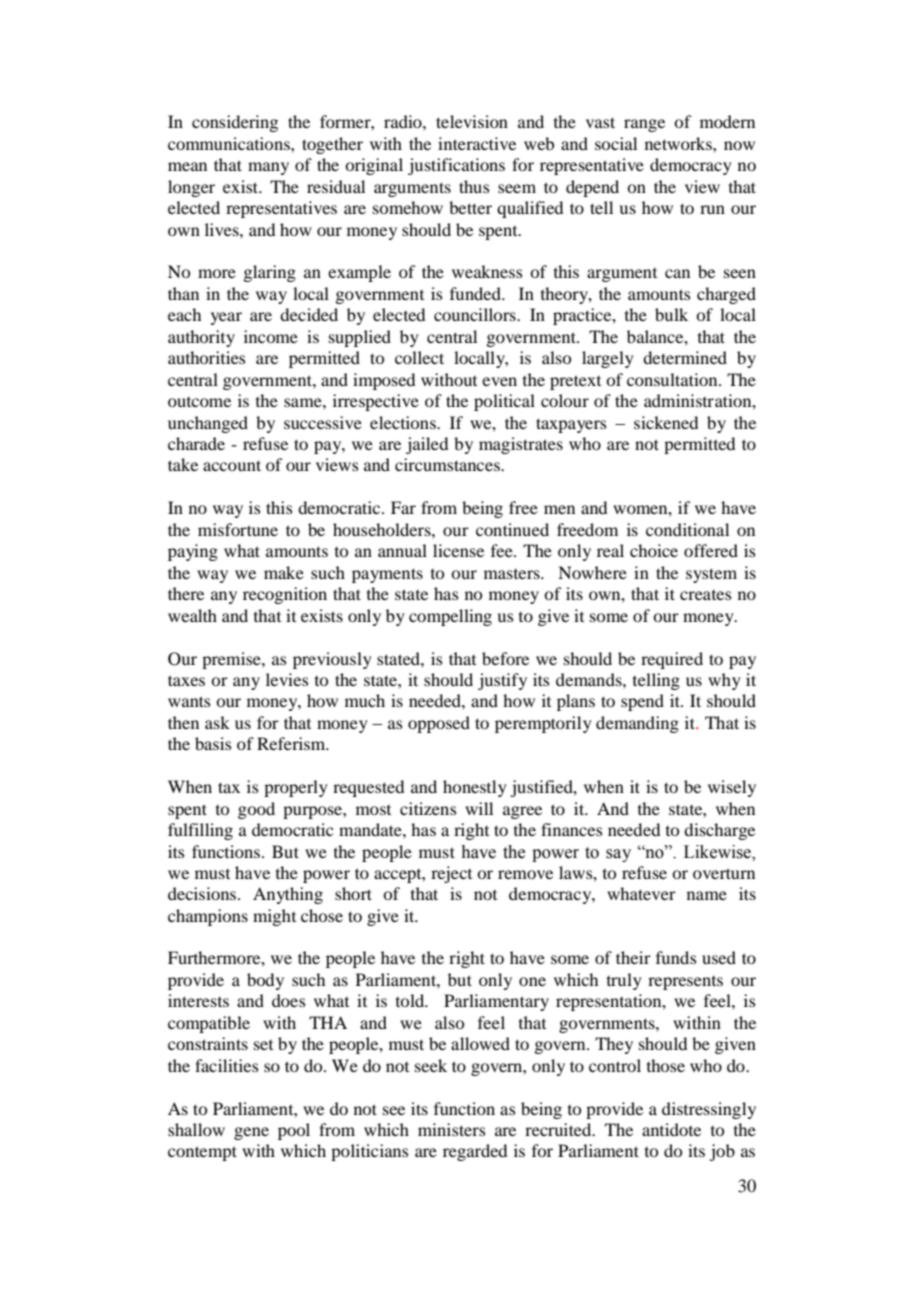 This screenshot has width=924, height=1308. What do you see at coordinates (671, 1129) in the screenshot?
I see `antidote` at bounding box center [671, 1129].
